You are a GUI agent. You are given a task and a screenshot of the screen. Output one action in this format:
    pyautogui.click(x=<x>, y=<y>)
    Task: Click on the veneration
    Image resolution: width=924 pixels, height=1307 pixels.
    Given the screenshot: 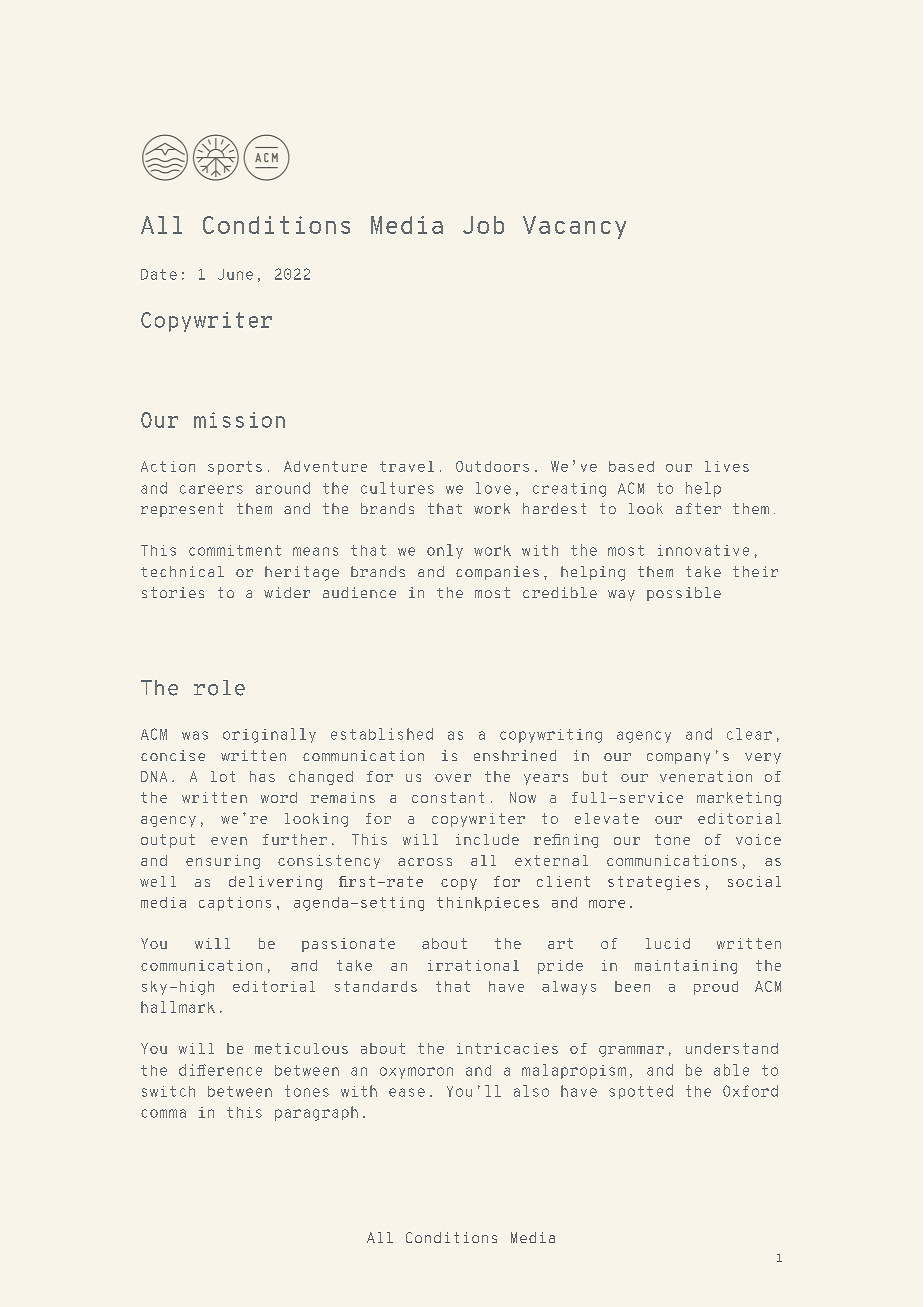 What is the action you would take?
    pyautogui.click(x=706, y=776)
